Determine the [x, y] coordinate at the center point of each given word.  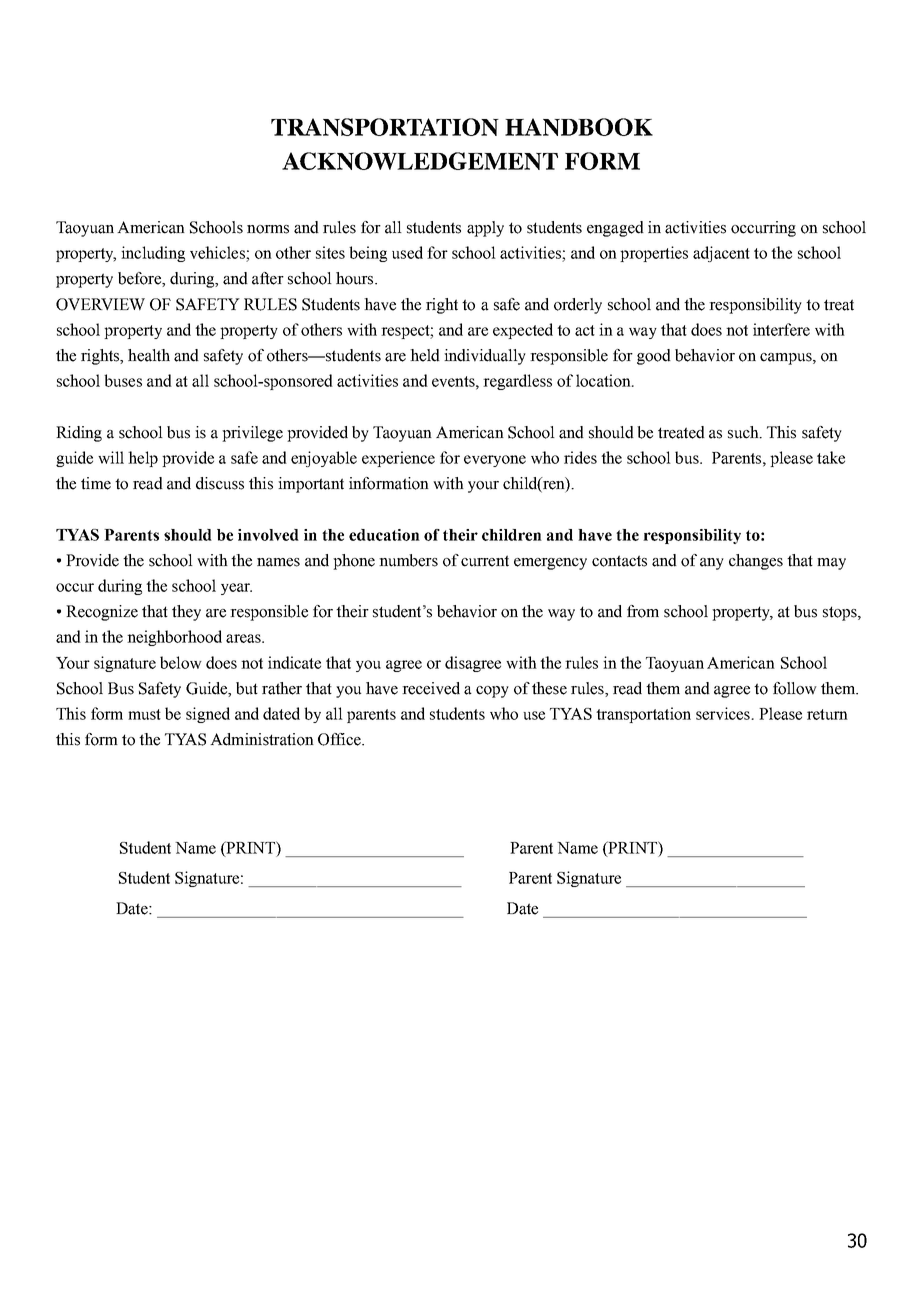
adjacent [721, 254]
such [744, 432]
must [144, 714]
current [485, 561]
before [140, 279]
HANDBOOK [579, 127]
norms [268, 229]
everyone [495, 461]
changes [756, 562]
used [407, 252]
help [143, 459]
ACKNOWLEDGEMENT [420, 161]
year [236, 589]
